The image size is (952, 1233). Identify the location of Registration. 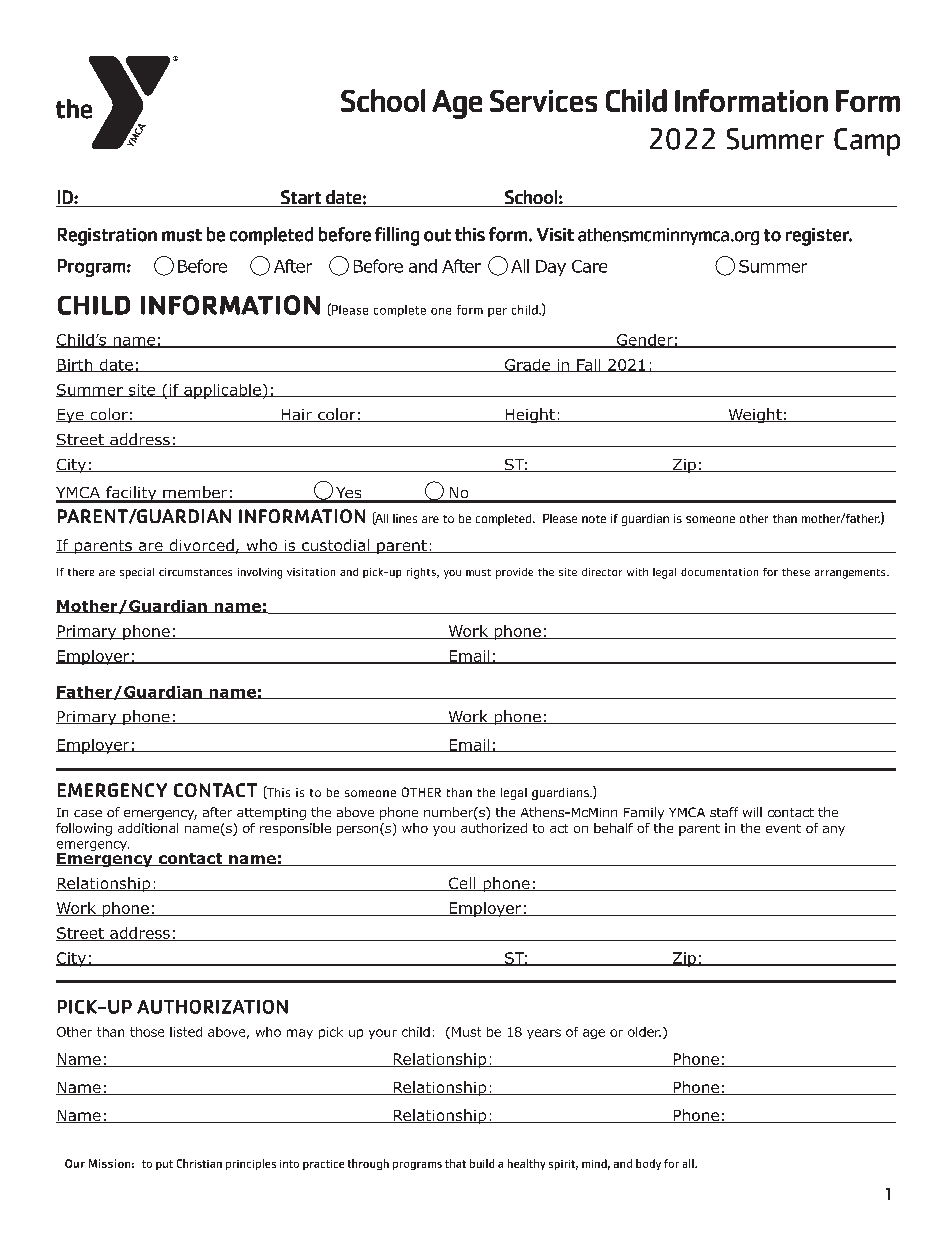
(107, 237).
